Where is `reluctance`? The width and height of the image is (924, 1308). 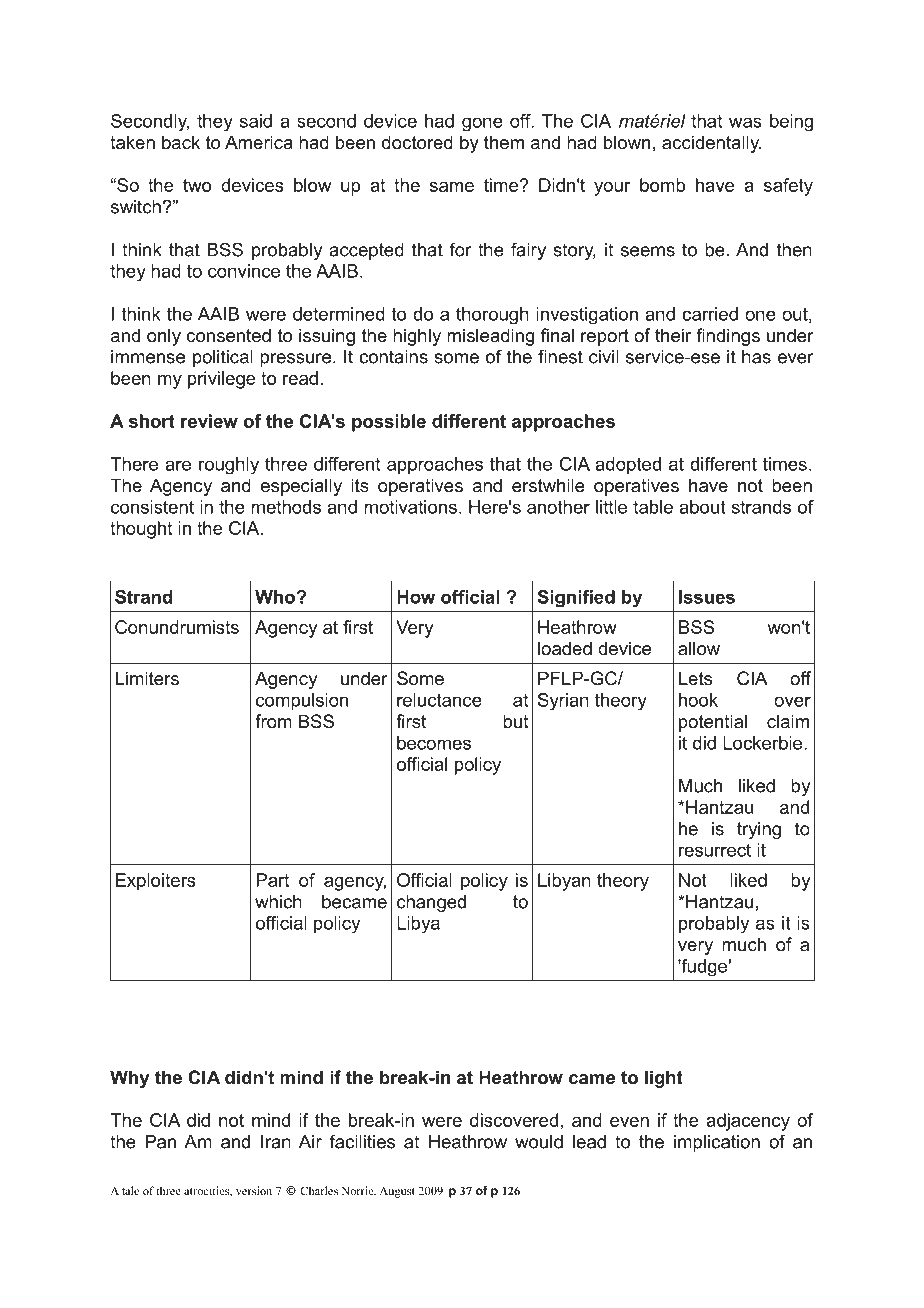 reluctance is located at coordinates (439, 700).
